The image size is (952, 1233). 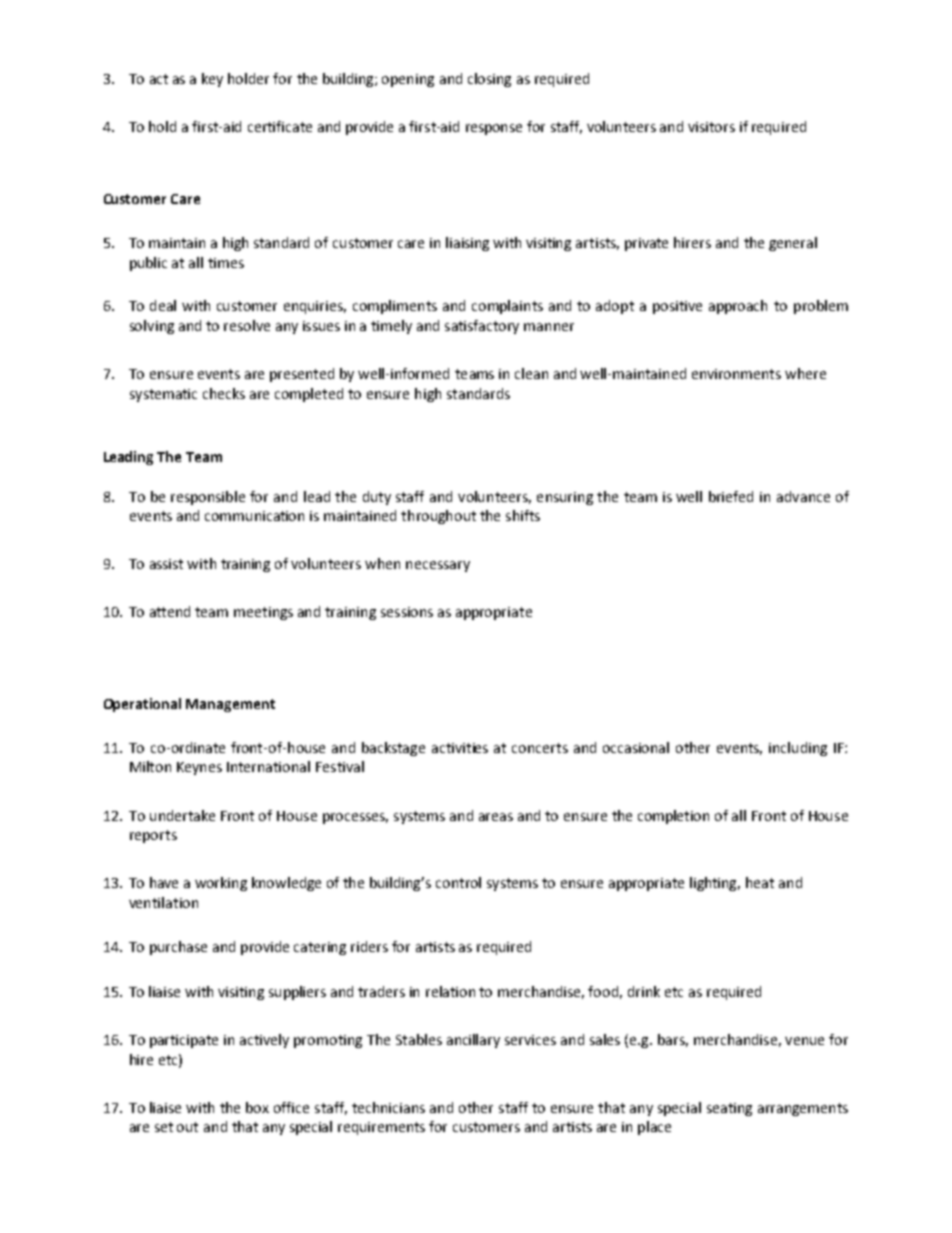 I want to click on visitors, so click(x=711, y=127).
